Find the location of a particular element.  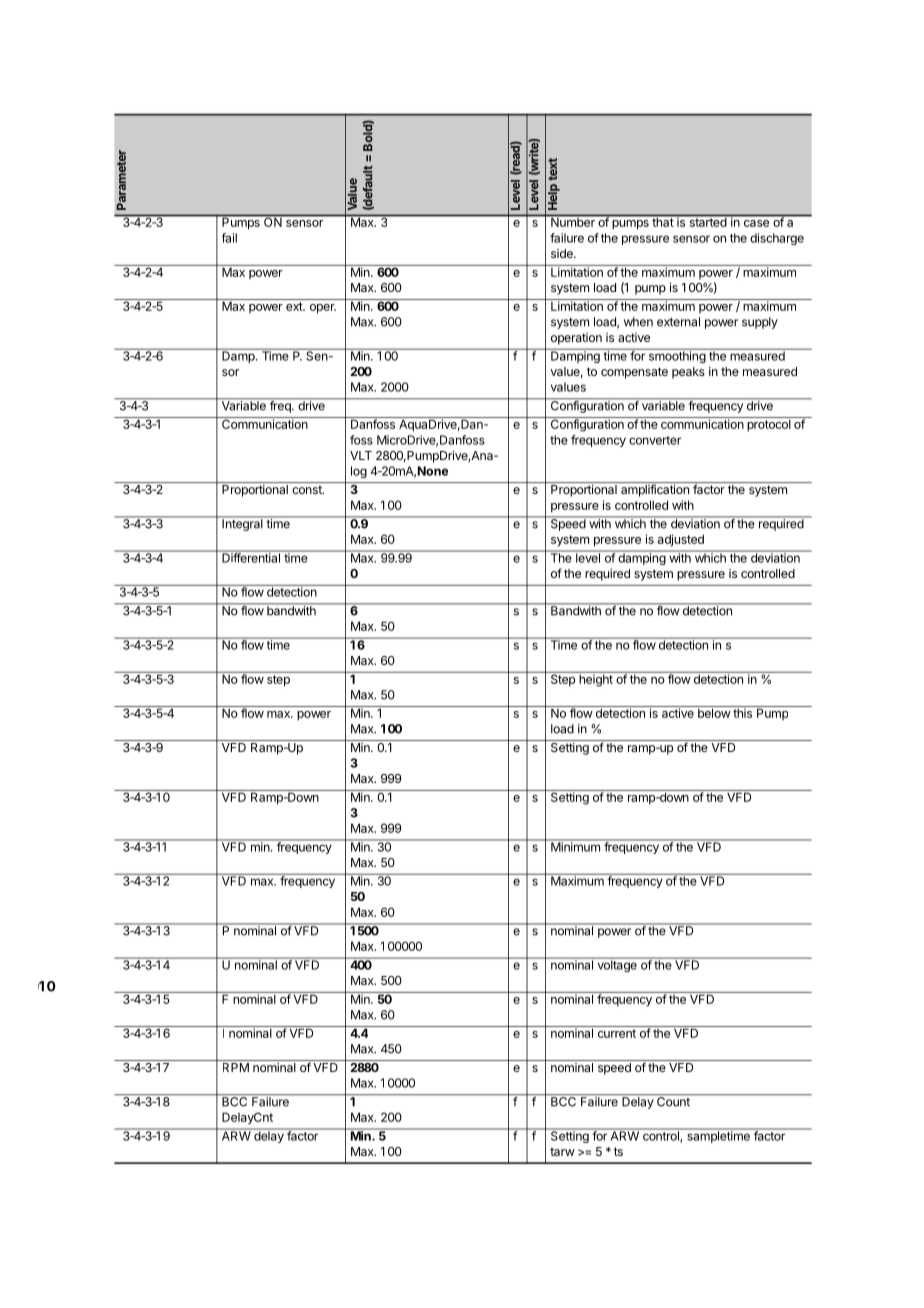

const is located at coordinates (308, 489).
